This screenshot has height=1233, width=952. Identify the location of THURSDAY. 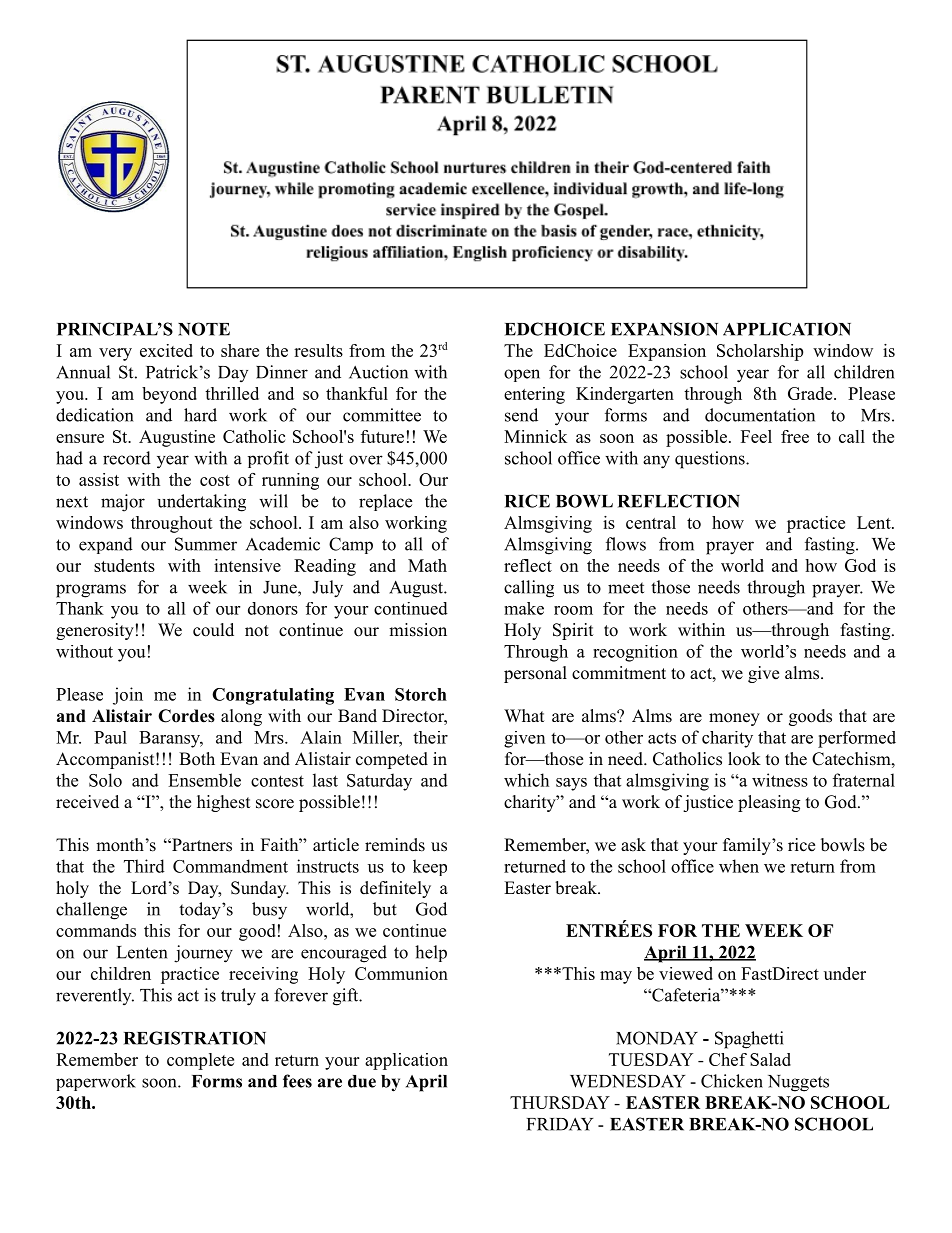
(560, 1102).
